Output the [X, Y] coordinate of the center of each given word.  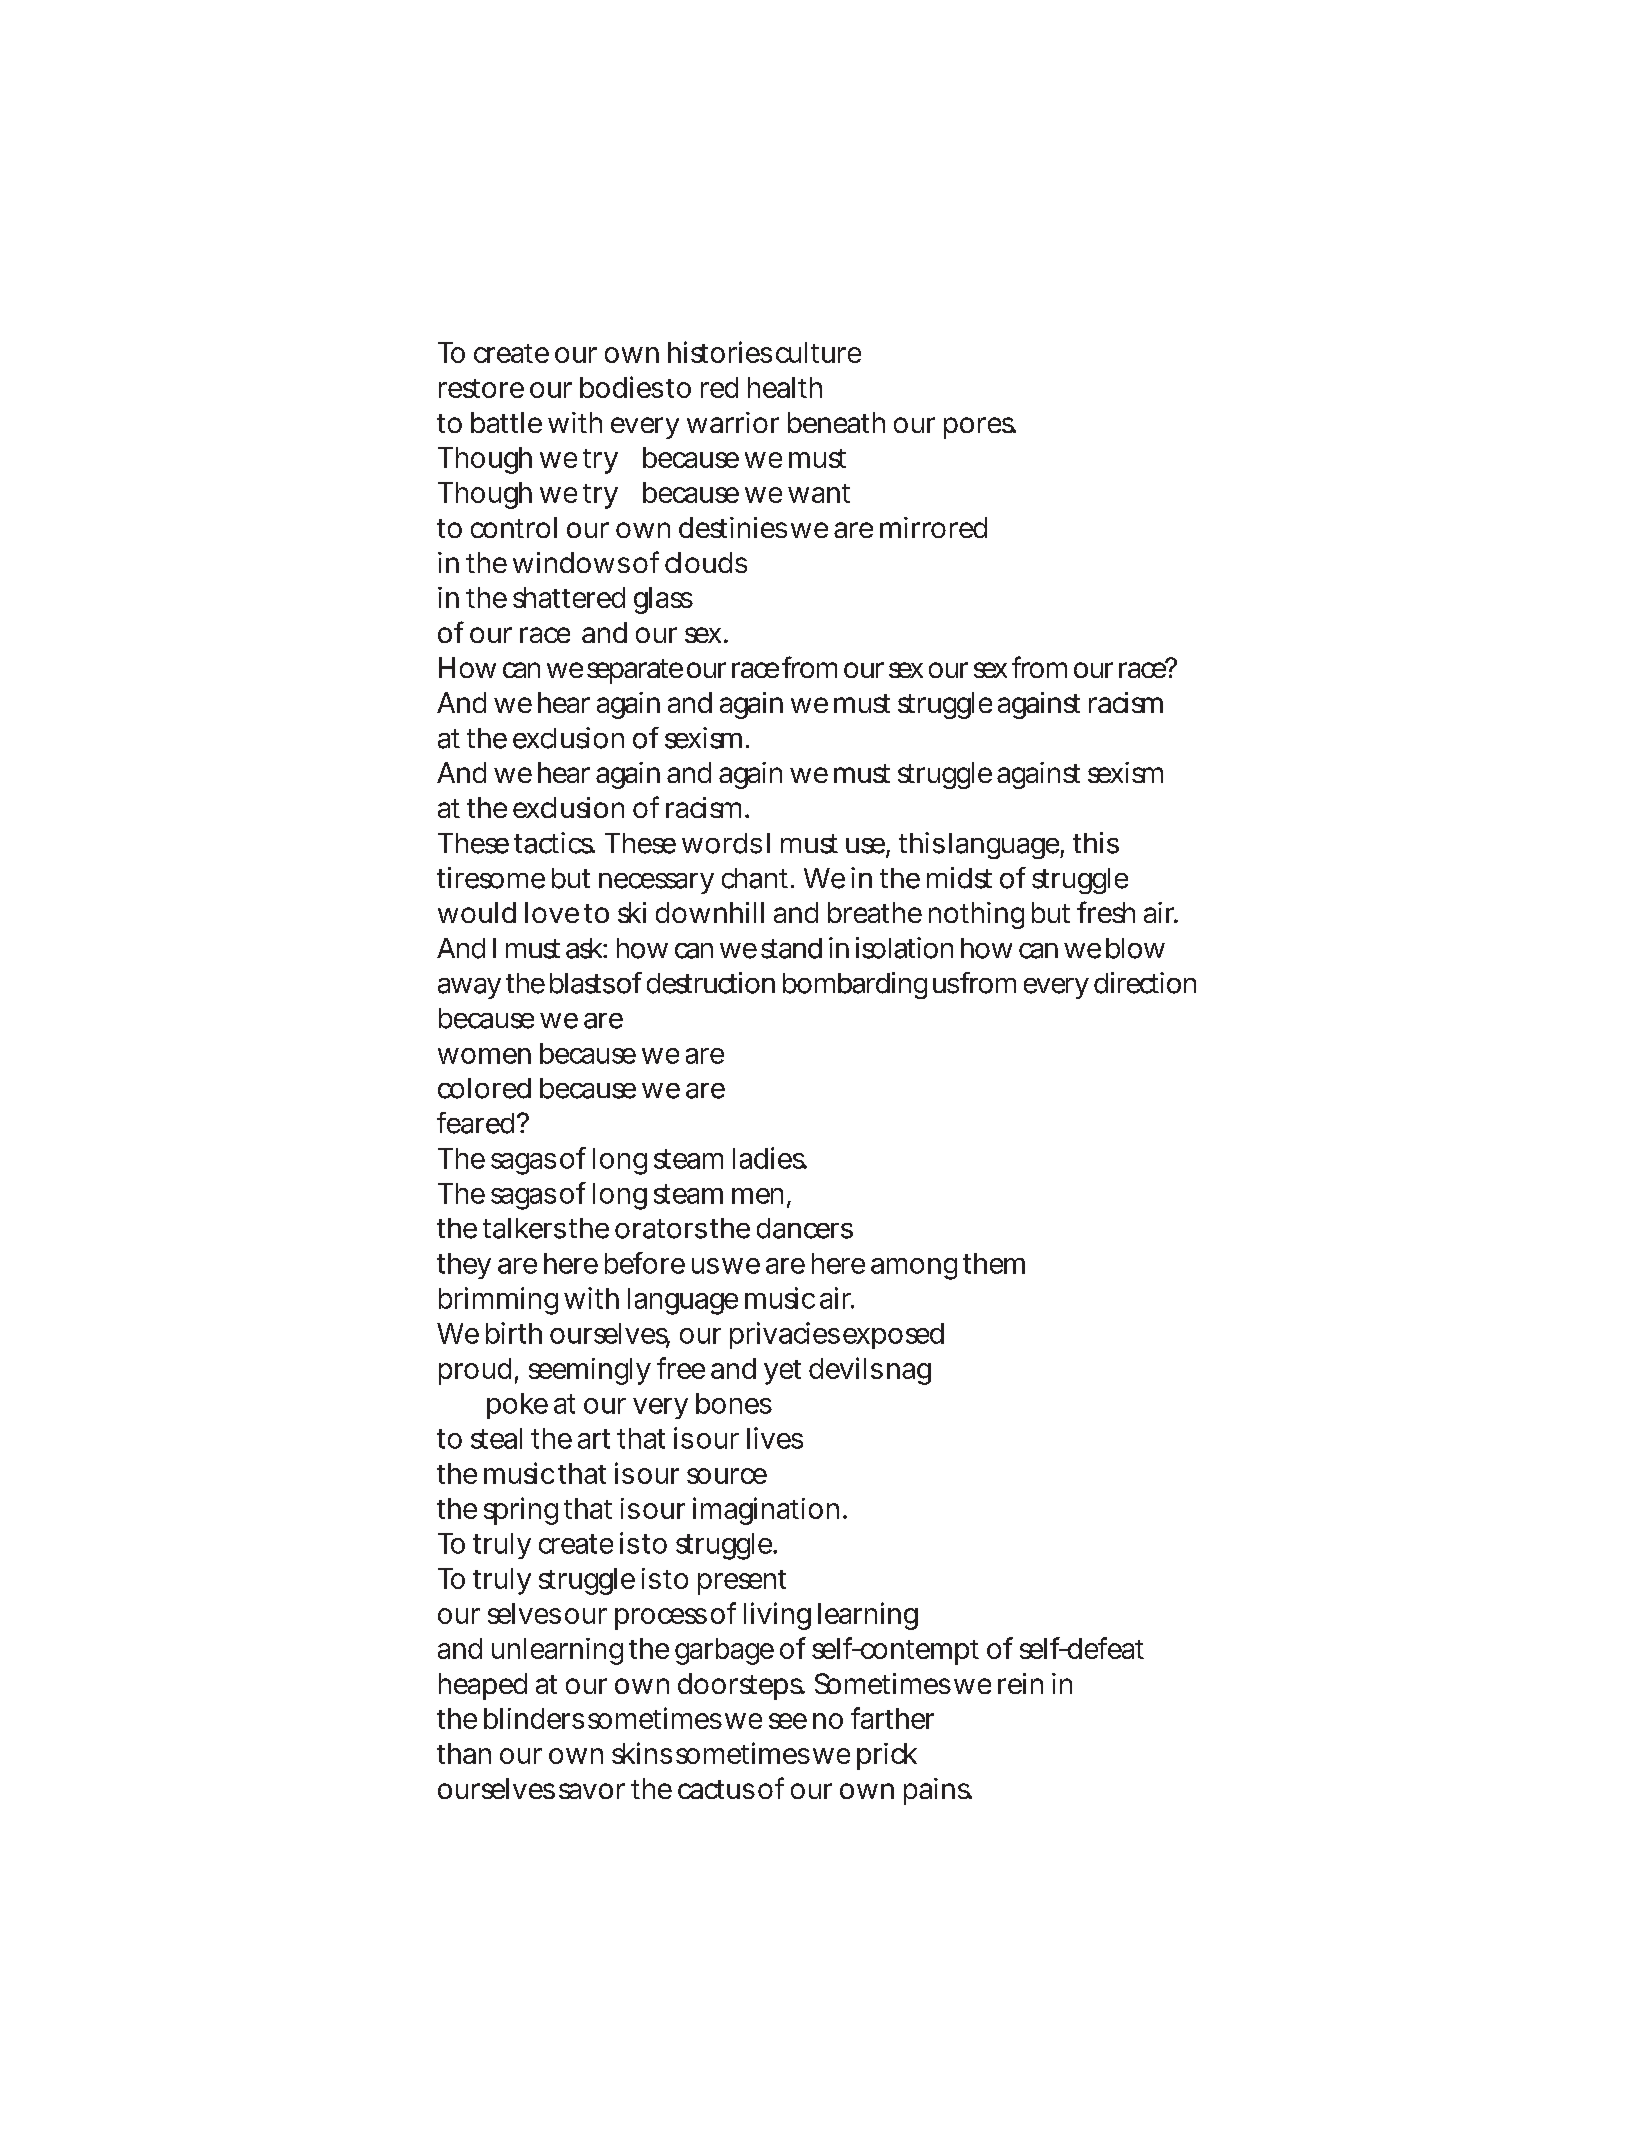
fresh [1106, 912]
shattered [569, 597]
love [552, 912]
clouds [706, 562]
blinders [534, 1718]
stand [791, 948]
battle [506, 422]
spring [521, 1511]
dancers [805, 1228]
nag [909, 1374]
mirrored [933, 527]
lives [775, 1438]
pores [980, 428]
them [994, 1263]
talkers [524, 1228]
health [785, 387]
